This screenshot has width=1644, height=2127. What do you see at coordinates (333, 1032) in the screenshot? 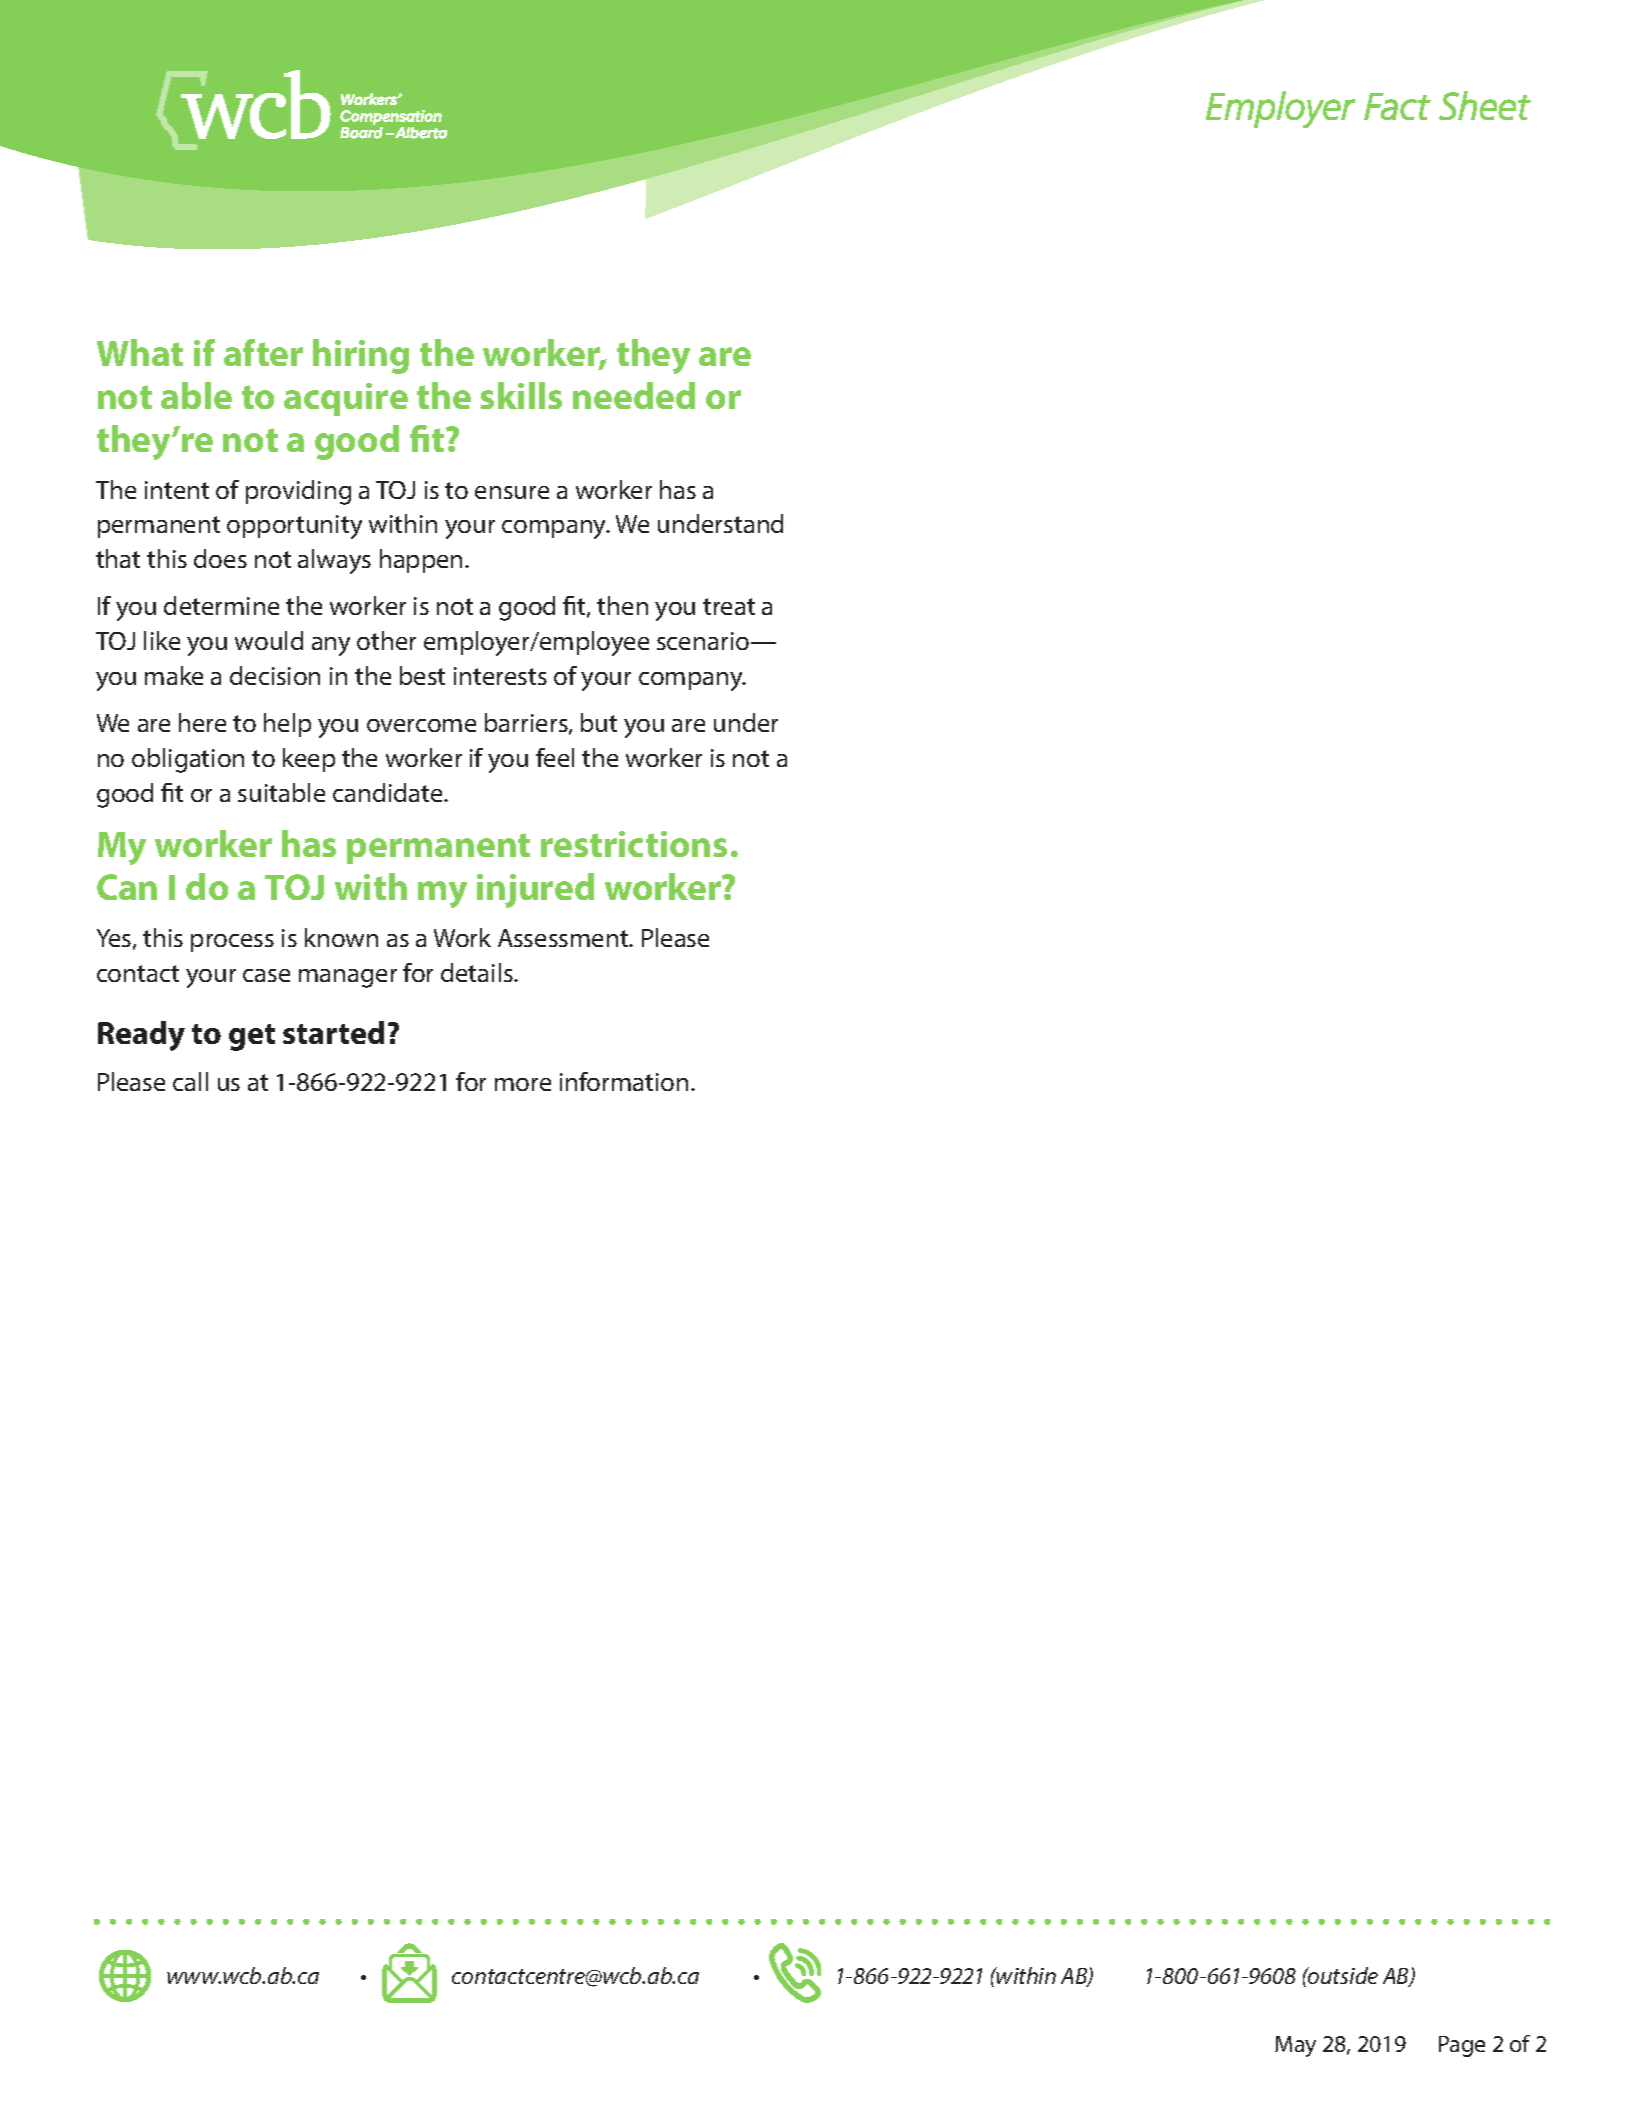
I see `started` at bounding box center [333, 1032].
